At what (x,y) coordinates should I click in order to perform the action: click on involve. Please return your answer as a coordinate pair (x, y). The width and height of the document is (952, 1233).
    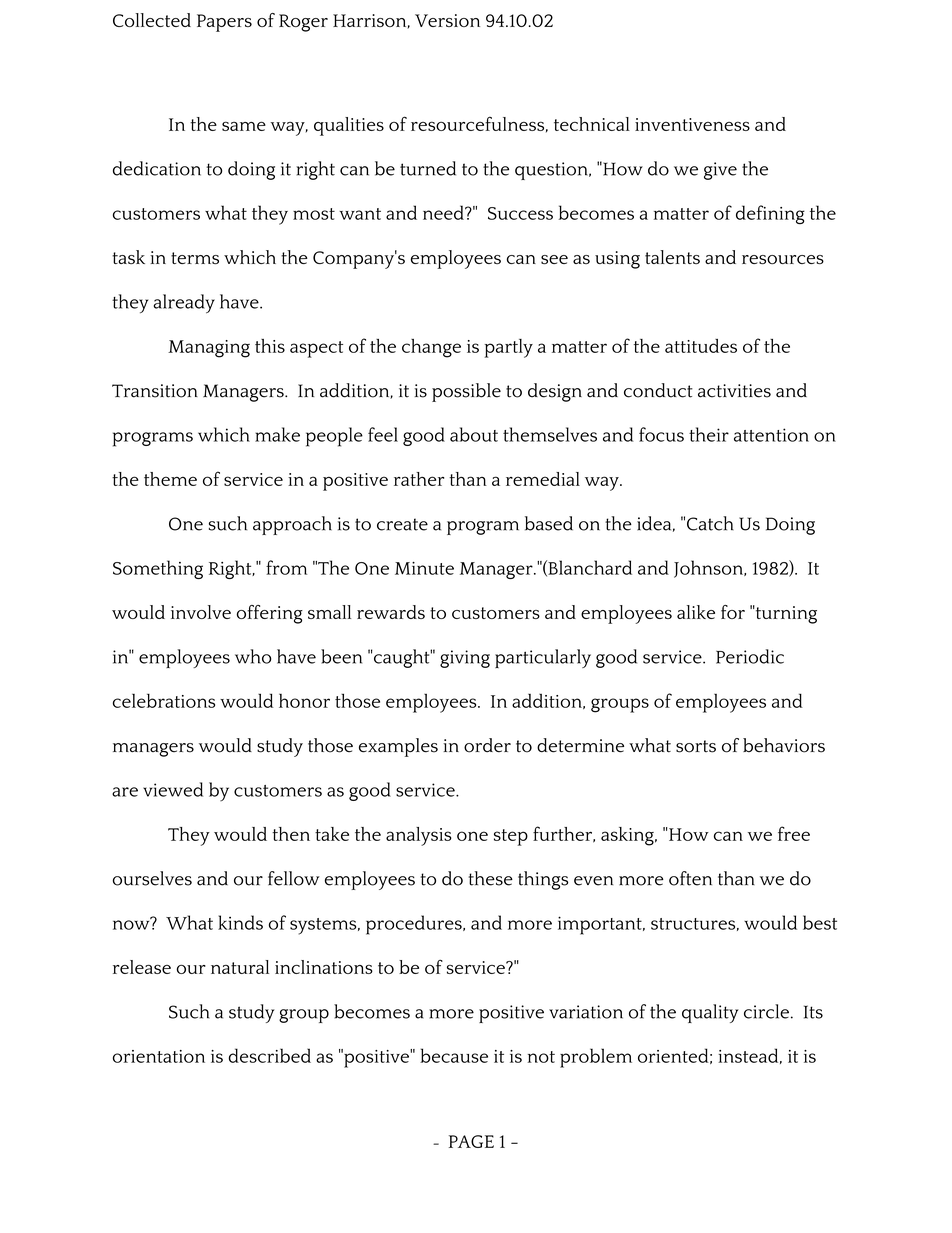
    Looking at the image, I should click on (201, 612).
